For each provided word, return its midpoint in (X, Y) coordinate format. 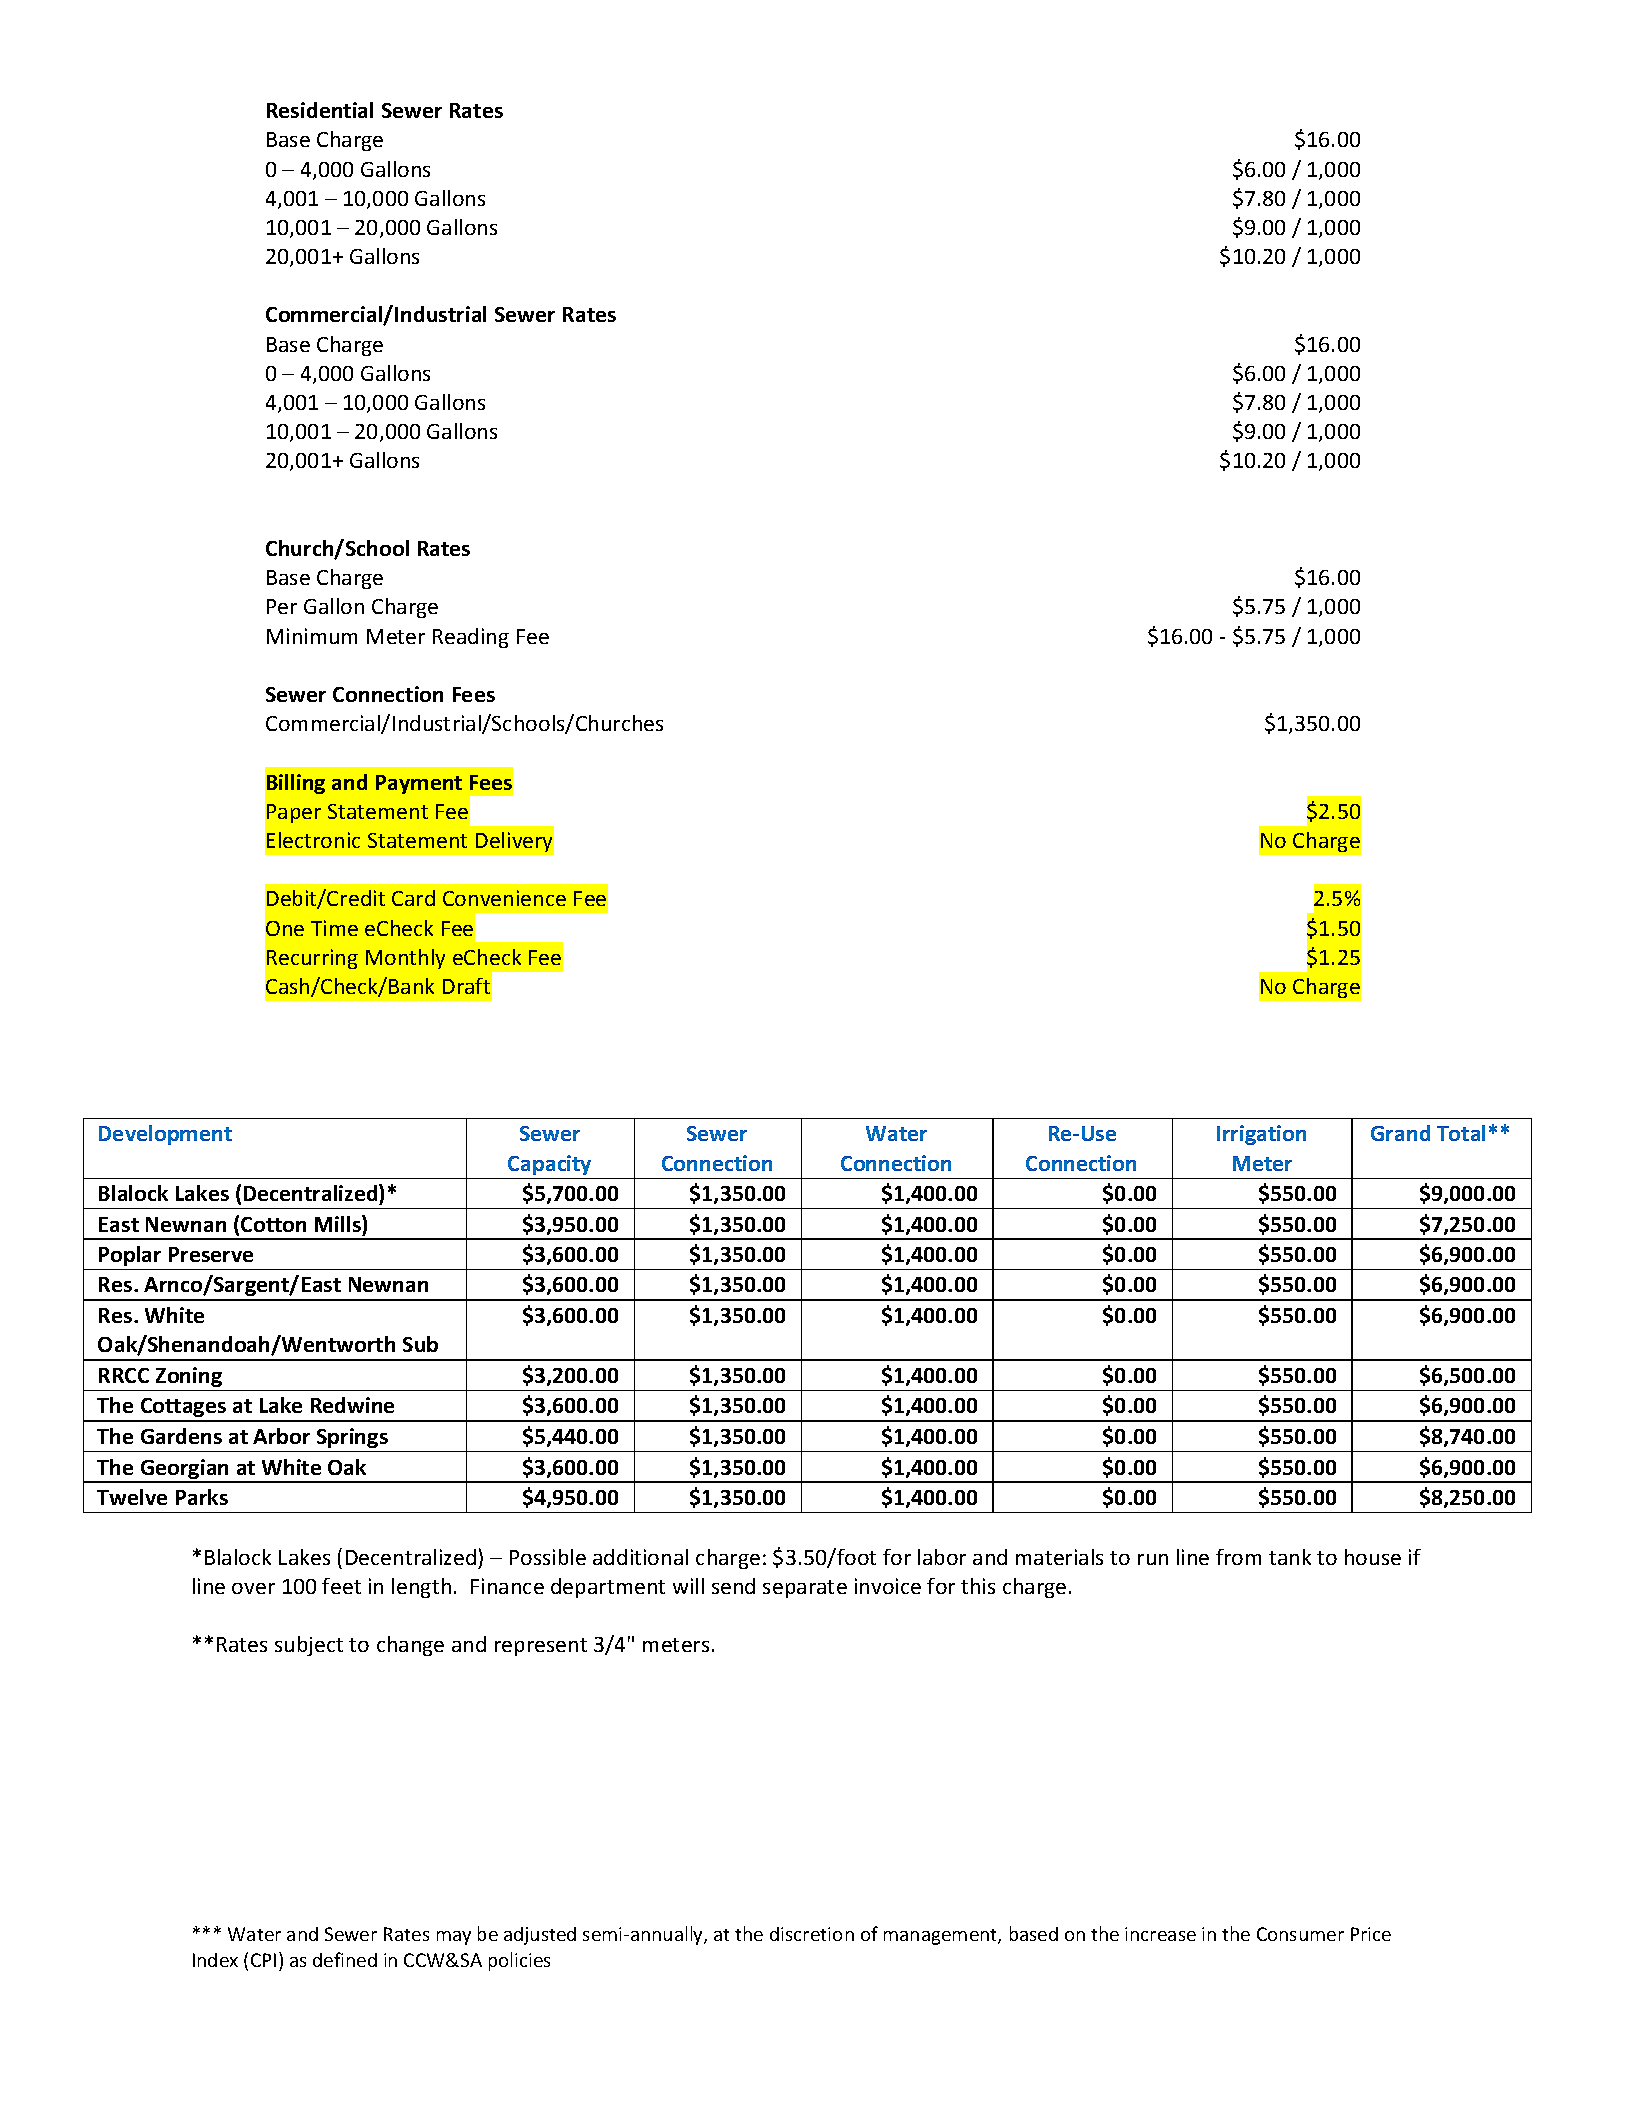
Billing (296, 784)
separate (805, 1589)
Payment (419, 784)
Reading (471, 638)
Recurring (312, 959)
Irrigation (1261, 1135)
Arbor (281, 1436)
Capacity (549, 1165)
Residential (320, 110)
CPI (263, 1960)
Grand (1400, 1133)
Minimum (312, 636)
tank (1290, 1557)
